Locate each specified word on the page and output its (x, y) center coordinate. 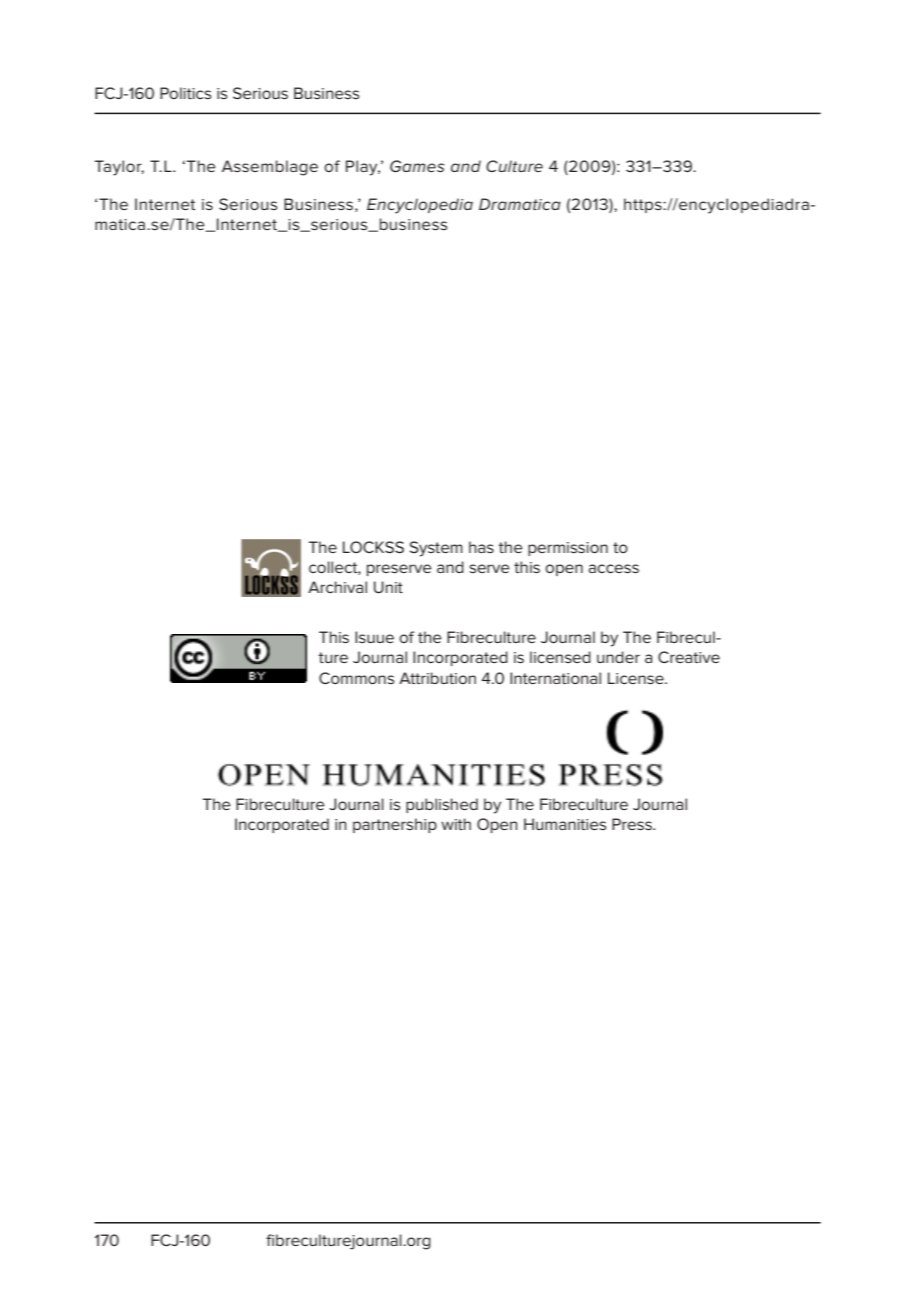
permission (568, 549)
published (442, 805)
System (436, 549)
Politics (186, 93)
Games (417, 166)
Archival (337, 587)
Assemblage (270, 168)
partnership (395, 825)
